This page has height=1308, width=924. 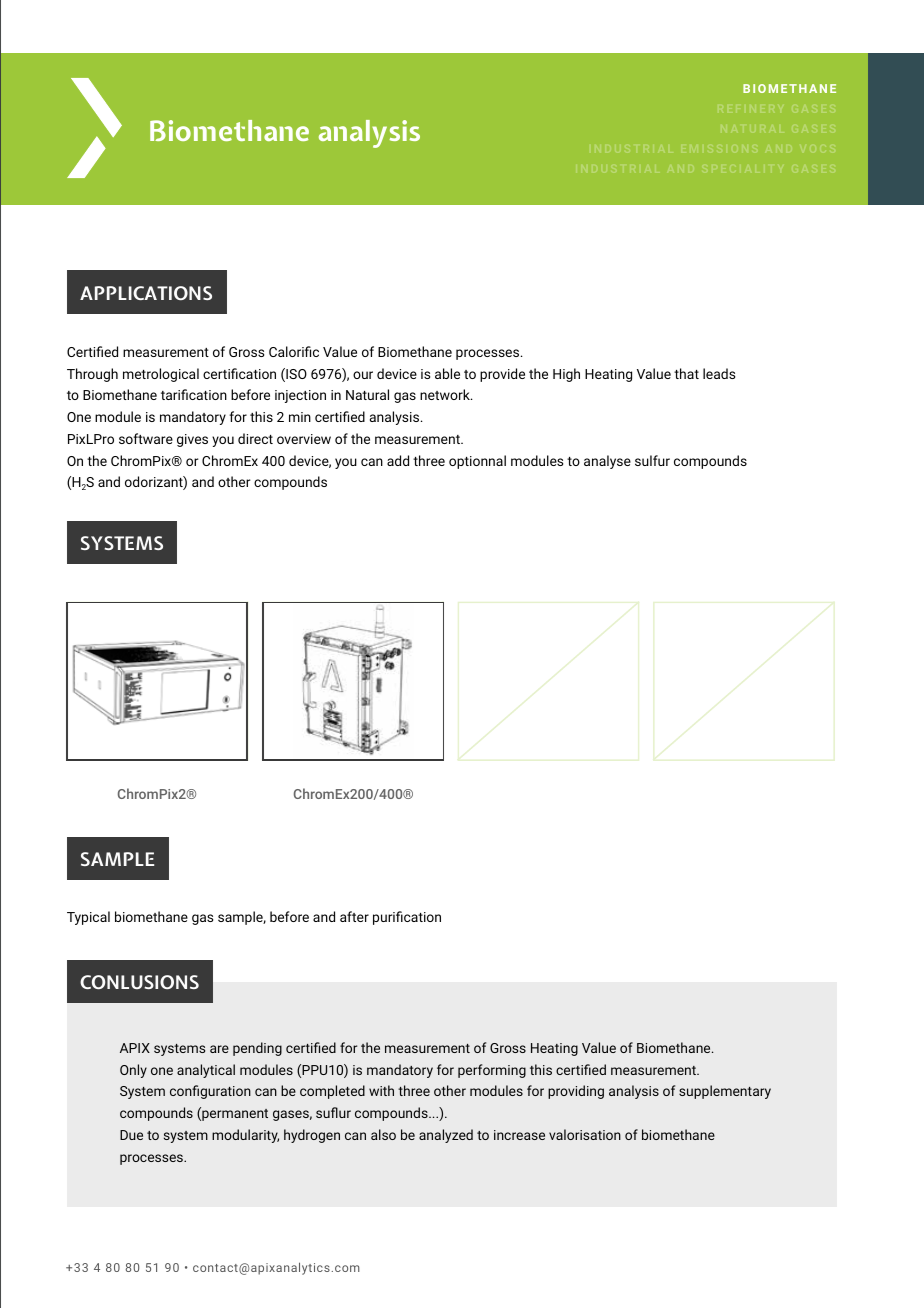 What do you see at coordinates (686, 373) in the page?
I see `that` at bounding box center [686, 373].
